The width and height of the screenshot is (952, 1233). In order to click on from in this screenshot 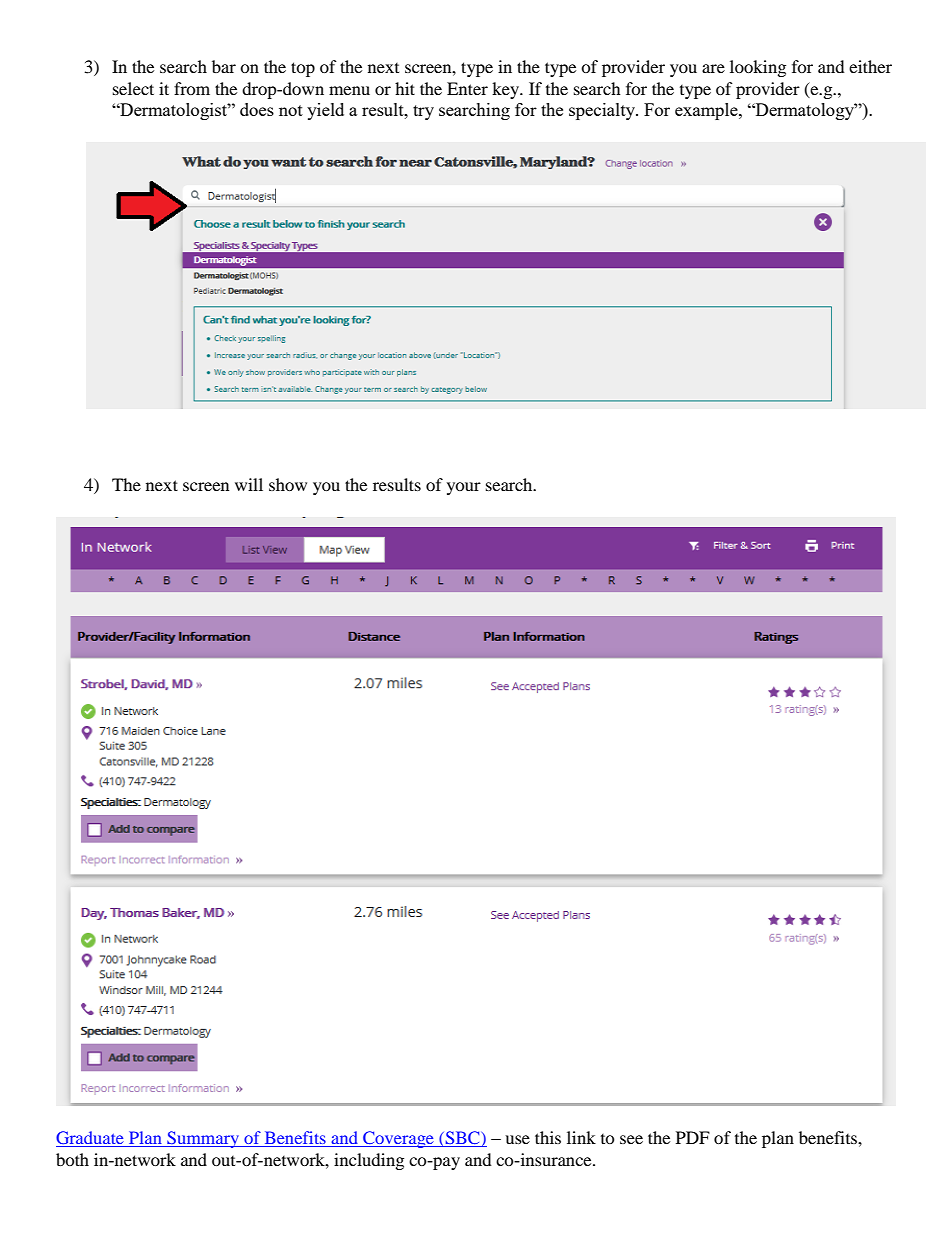, I will do `click(192, 88)`.
